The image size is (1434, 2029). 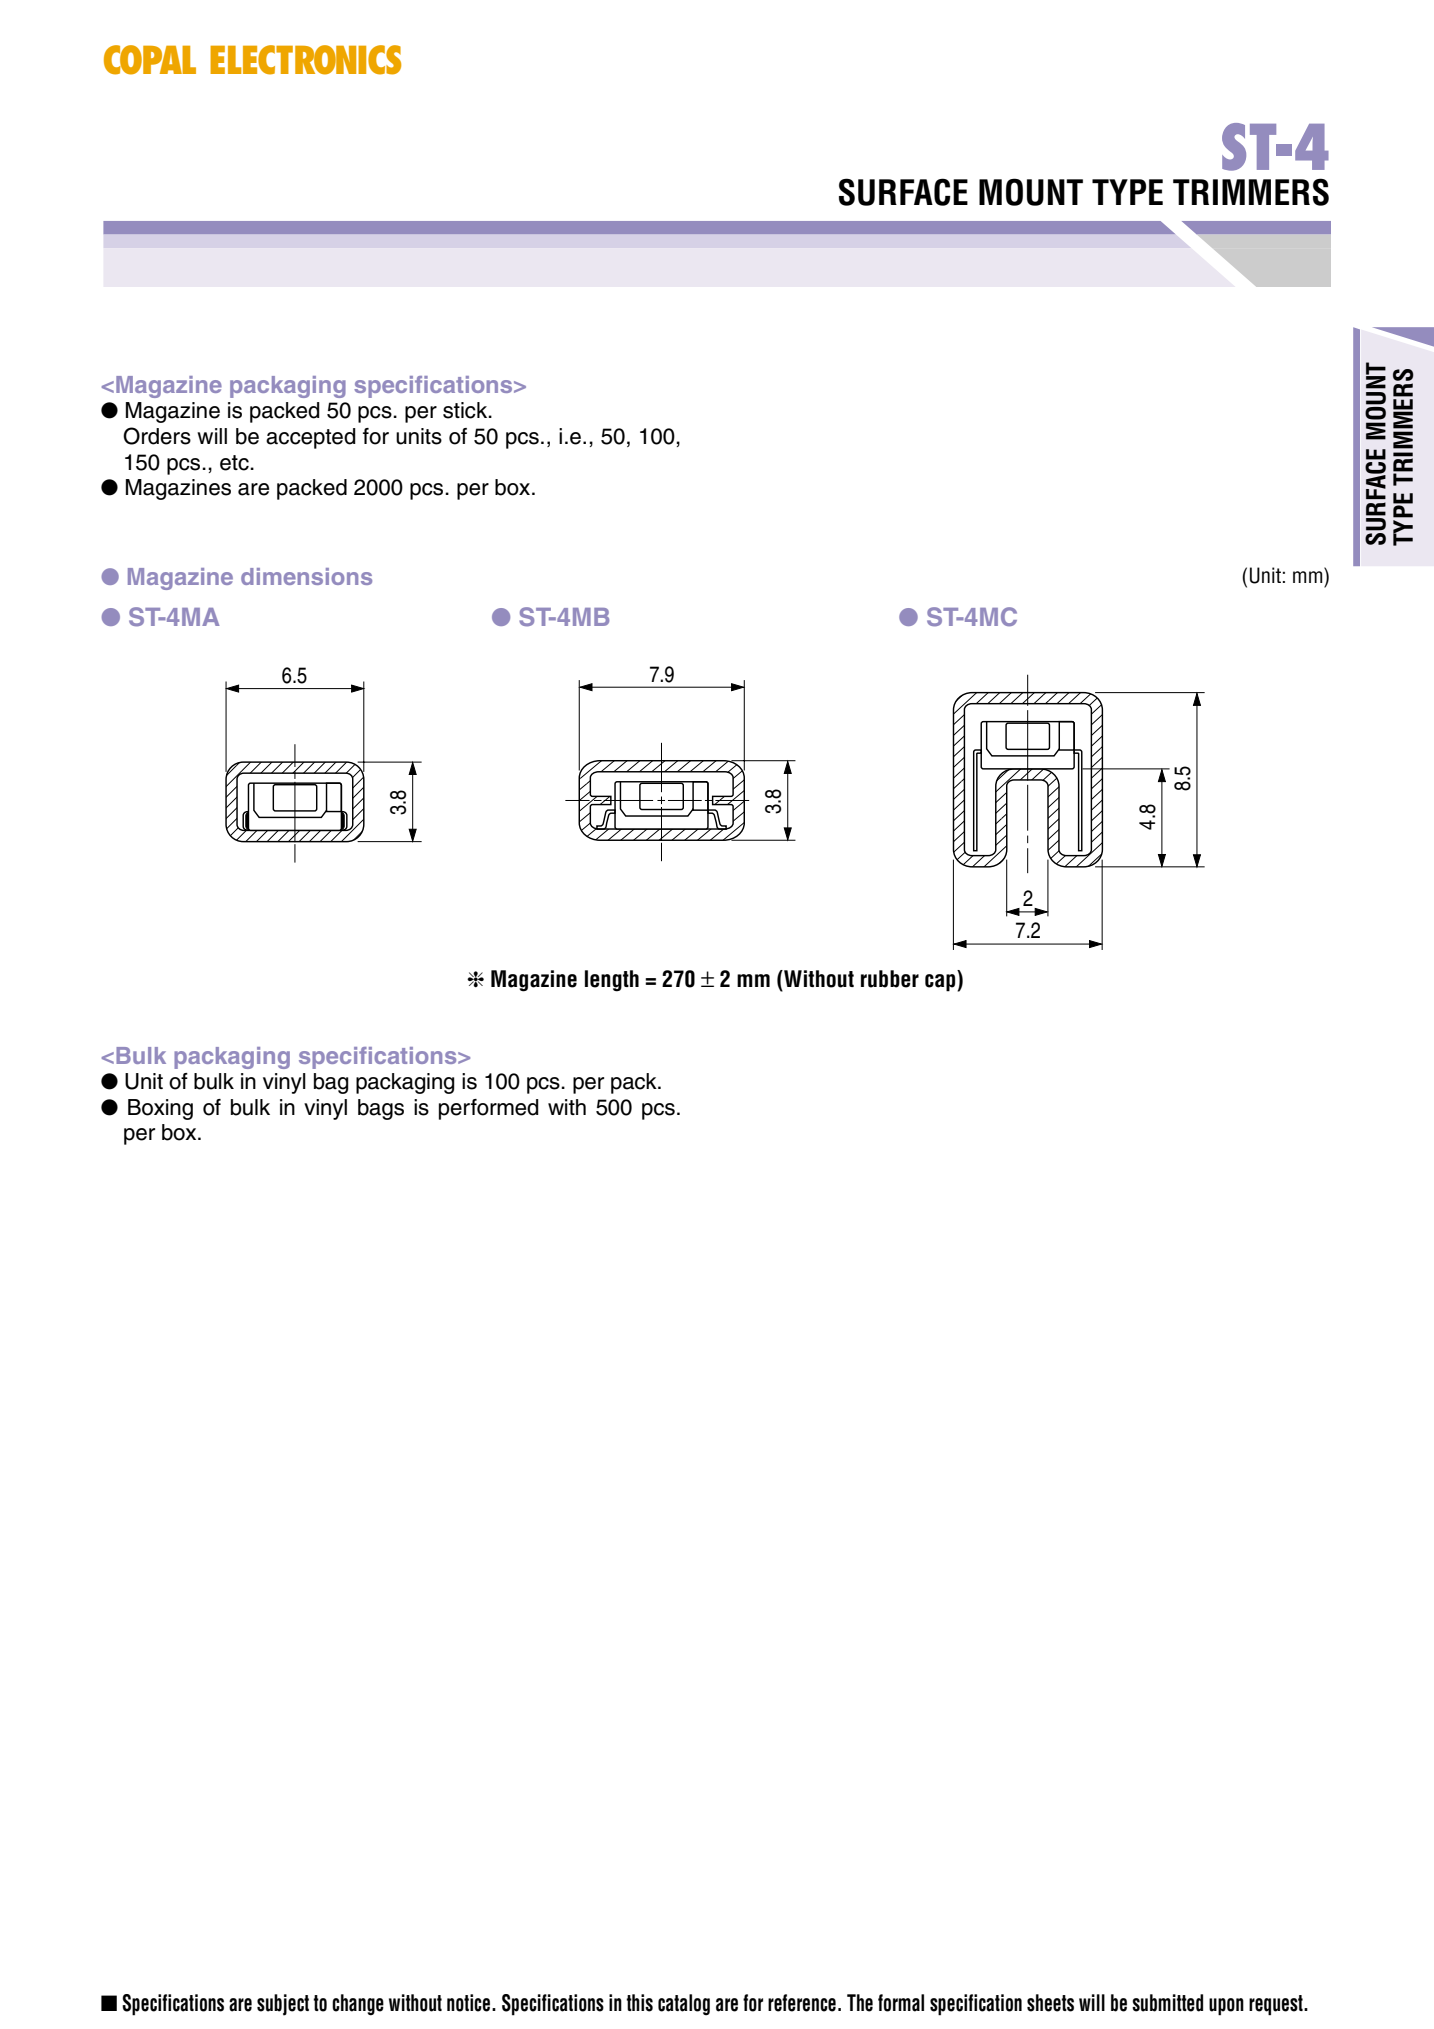 I want to click on Boxing, so click(x=160, y=1109).
